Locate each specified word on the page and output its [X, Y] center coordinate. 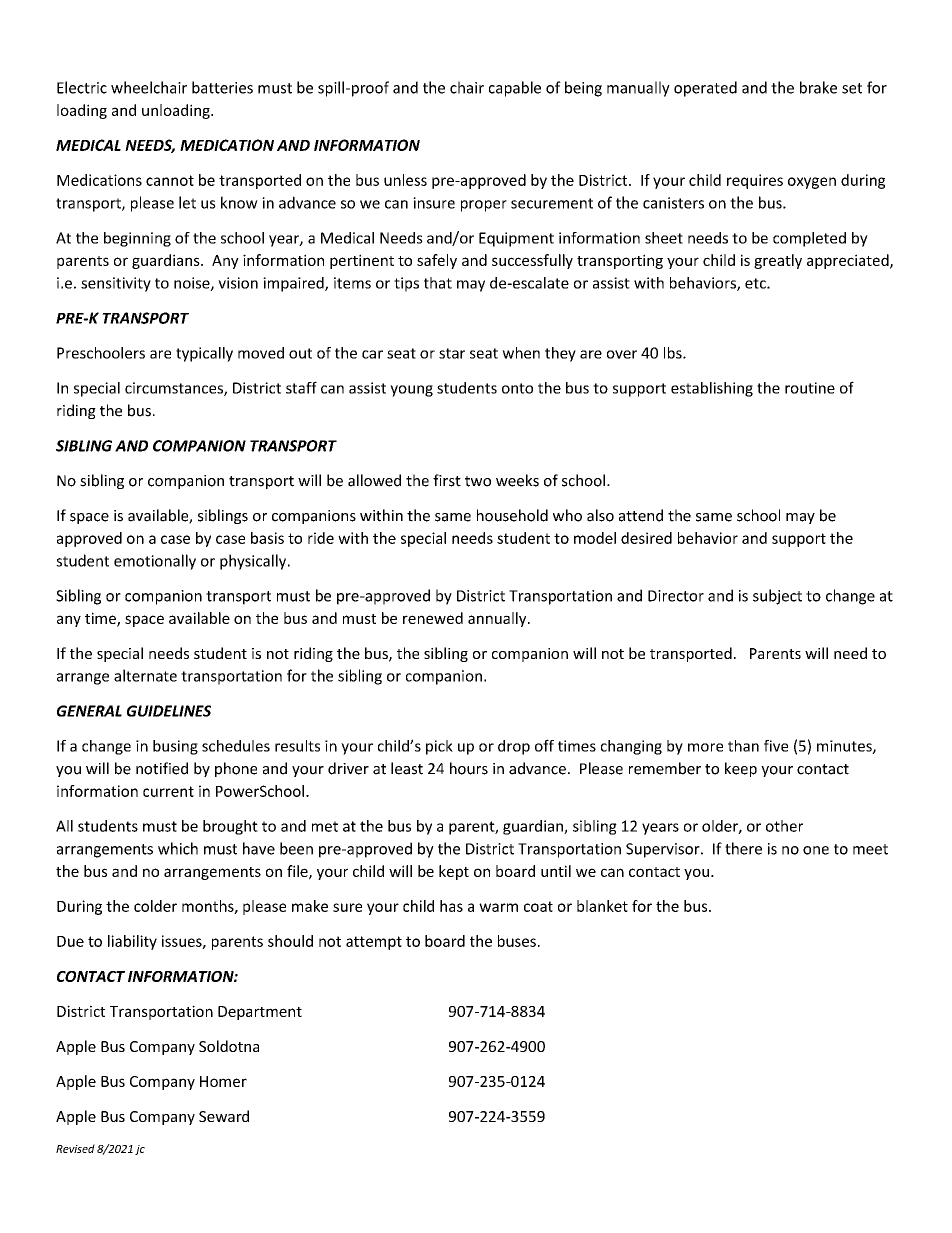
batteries [222, 87]
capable [515, 89]
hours [469, 768]
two [478, 481]
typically [204, 354]
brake [818, 87]
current [168, 791]
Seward [224, 1116]
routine [810, 388]
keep [741, 769]
